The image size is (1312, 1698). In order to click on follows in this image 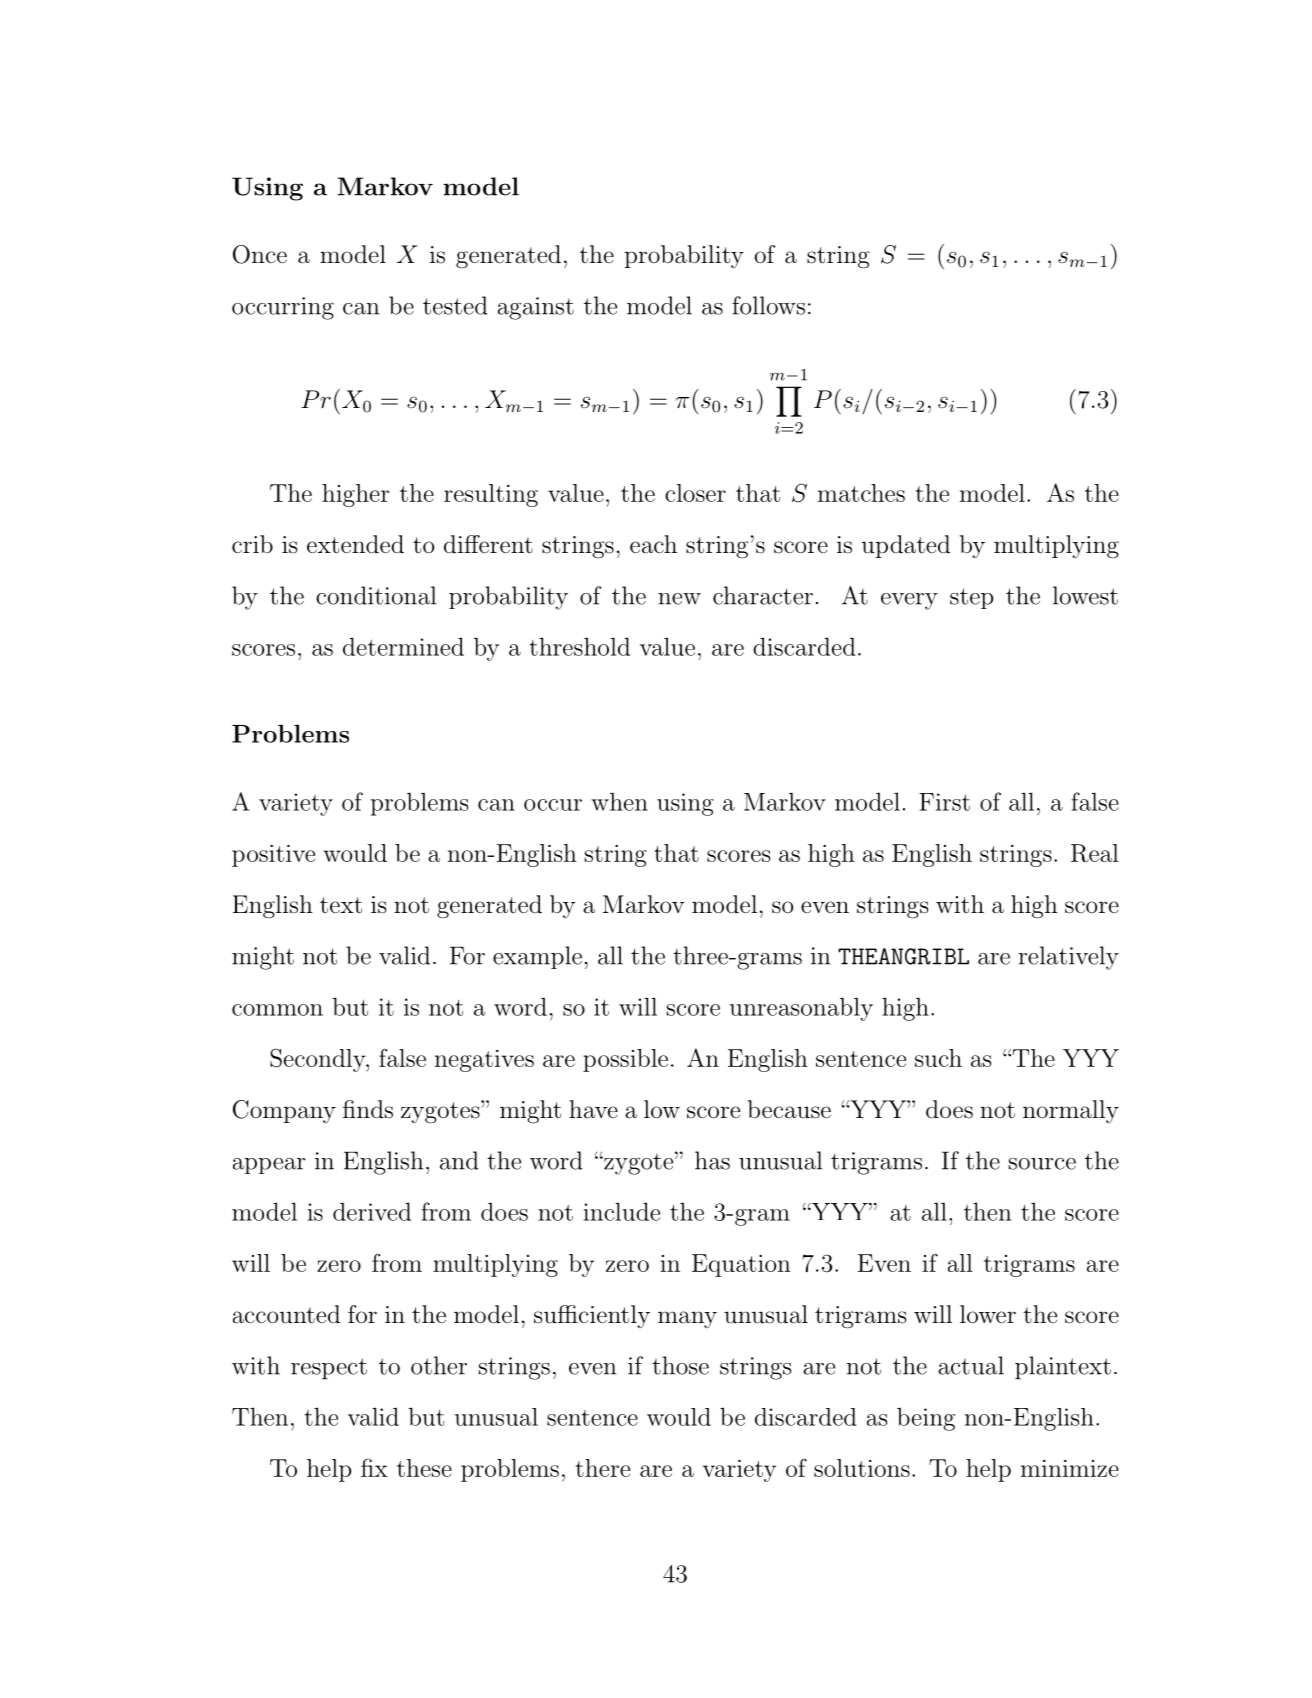, I will do `click(768, 305)`.
